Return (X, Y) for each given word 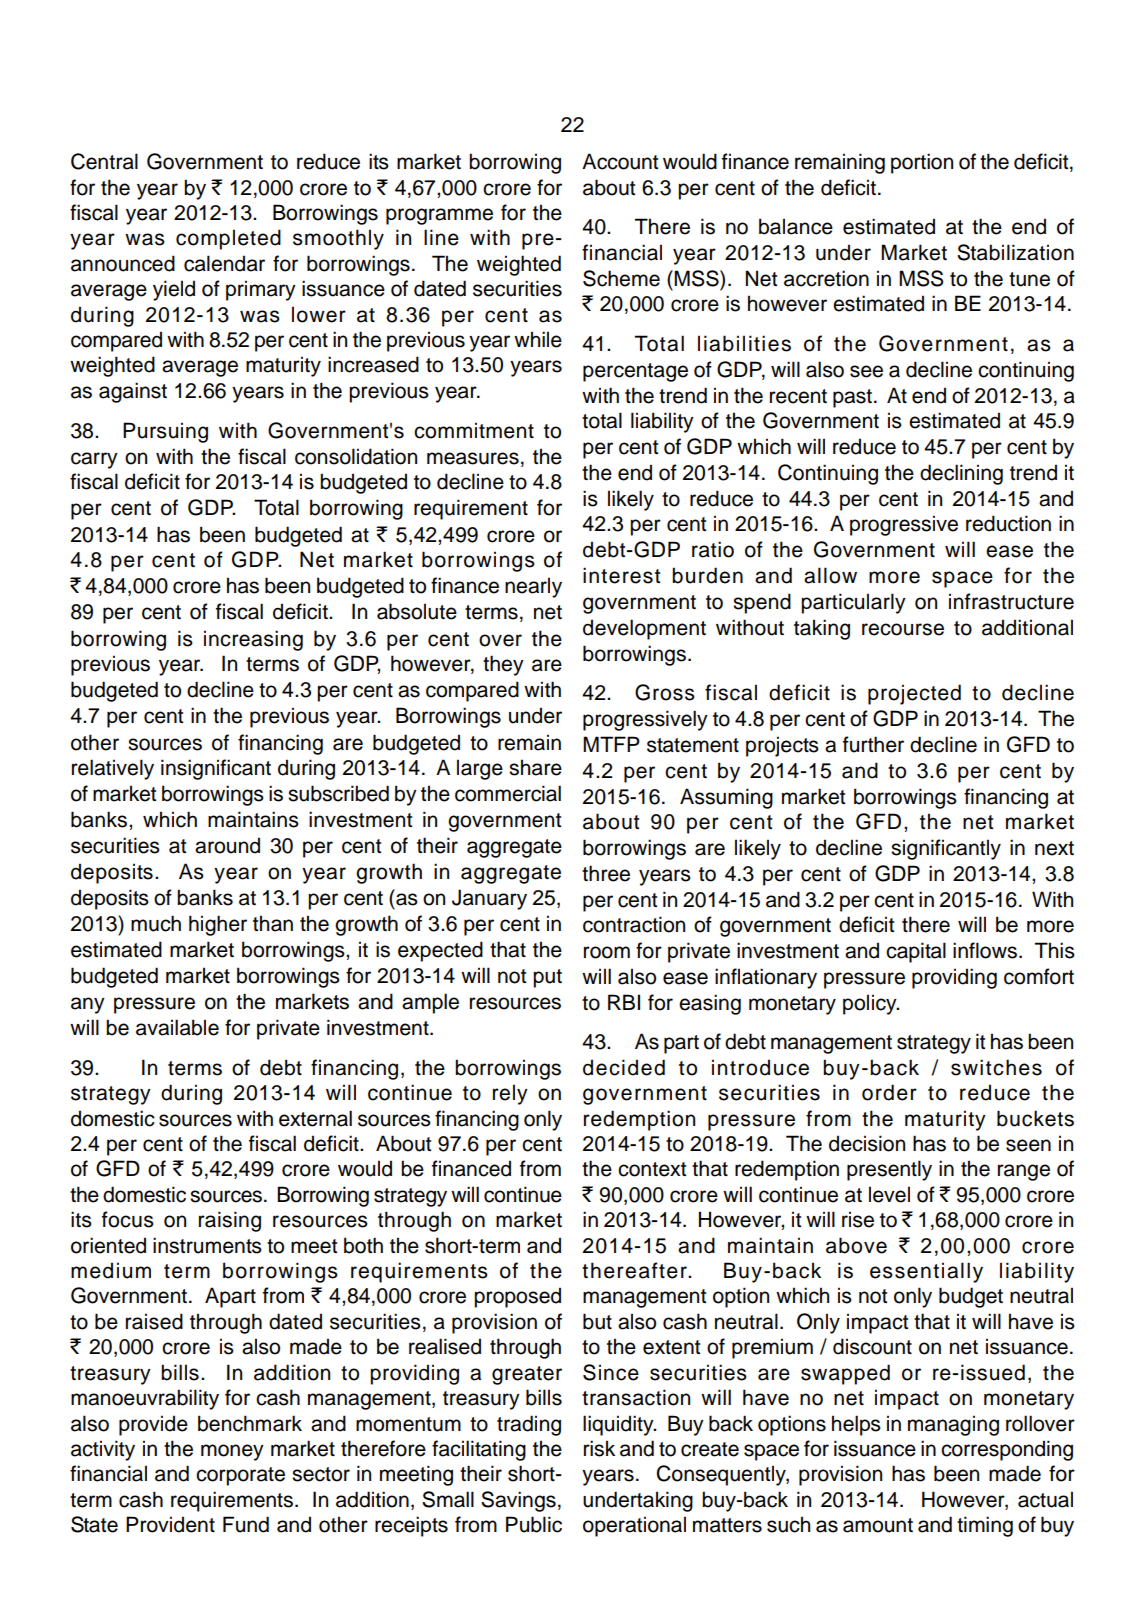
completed (228, 239)
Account (620, 161)
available (177, 1027)
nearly (533, 587)
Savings (518, 1501)
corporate (240, 1476)
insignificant (216, 769)
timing (985, 1526)
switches (996, 1067)
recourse (903, 629)
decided (624, 1067)
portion (922, 163)
